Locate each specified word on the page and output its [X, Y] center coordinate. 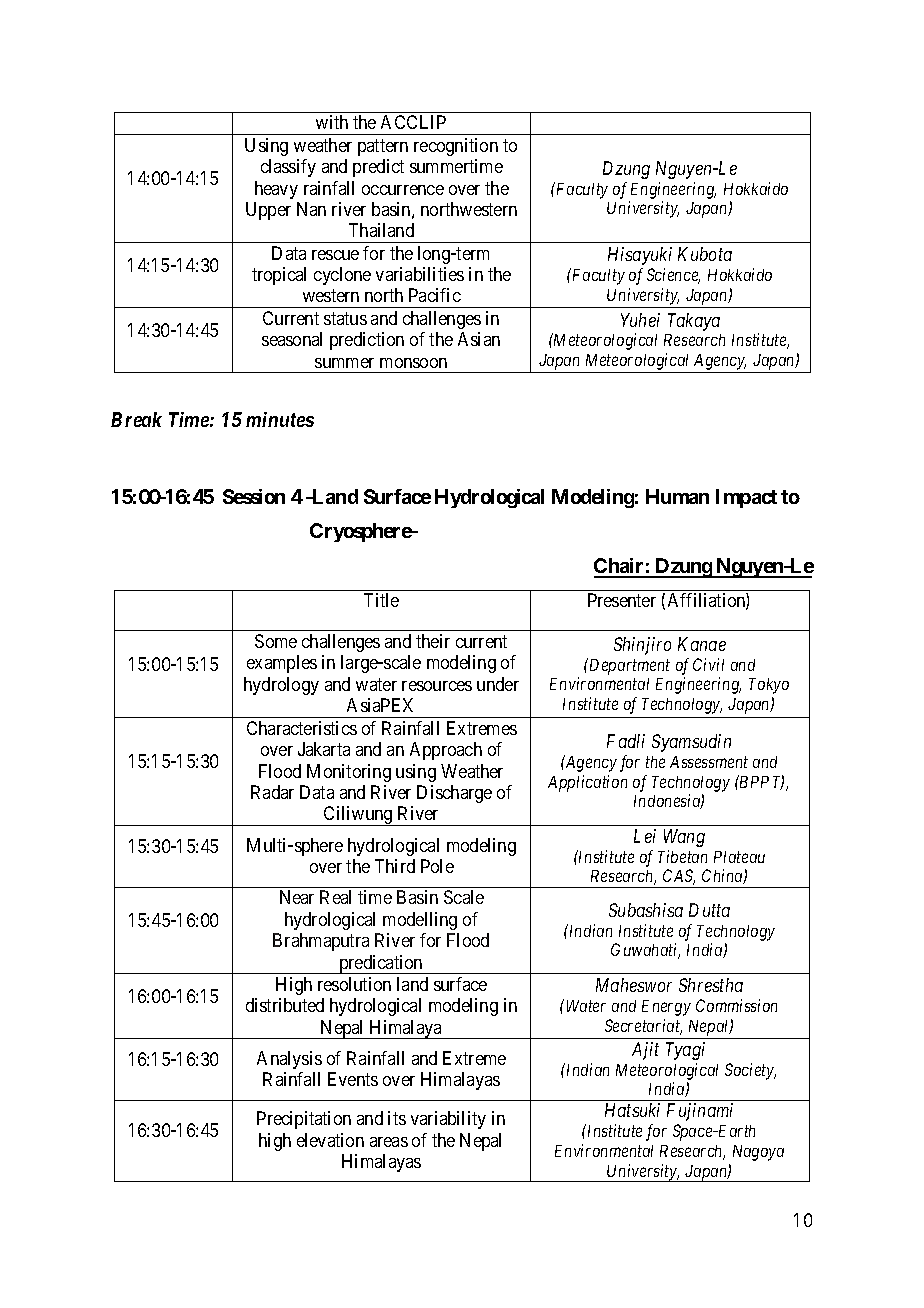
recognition [456, 147]
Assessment [709, 762]
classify [288, 168]
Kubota [705, 254]
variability [448, 1120]
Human [677, 496]
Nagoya [758, 1153]
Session [254, 496]
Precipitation [304, 1120]
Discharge [454, 794]
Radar [272, 792]
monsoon [413, 363]
